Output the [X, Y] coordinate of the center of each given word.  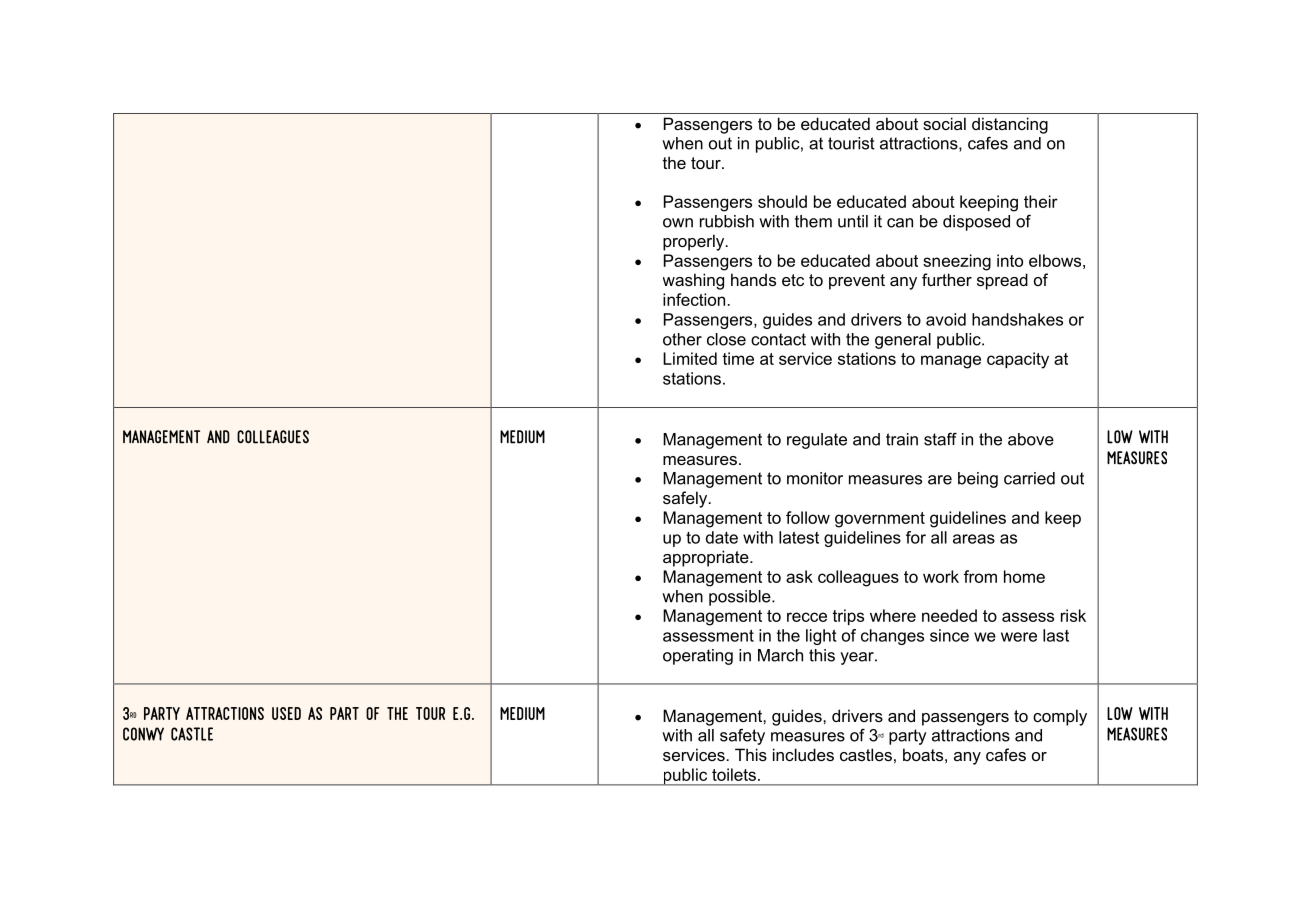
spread [1002, 281]
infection [694, 299]
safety [742, 736]
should [782, 201]
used [286, 713]
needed [949, 615]
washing [693, 281]
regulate [817, 441]
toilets [734, 774]
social [944, 123]
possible [741, 598]
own [678, 223]
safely [686, 499]
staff [940, 439]
